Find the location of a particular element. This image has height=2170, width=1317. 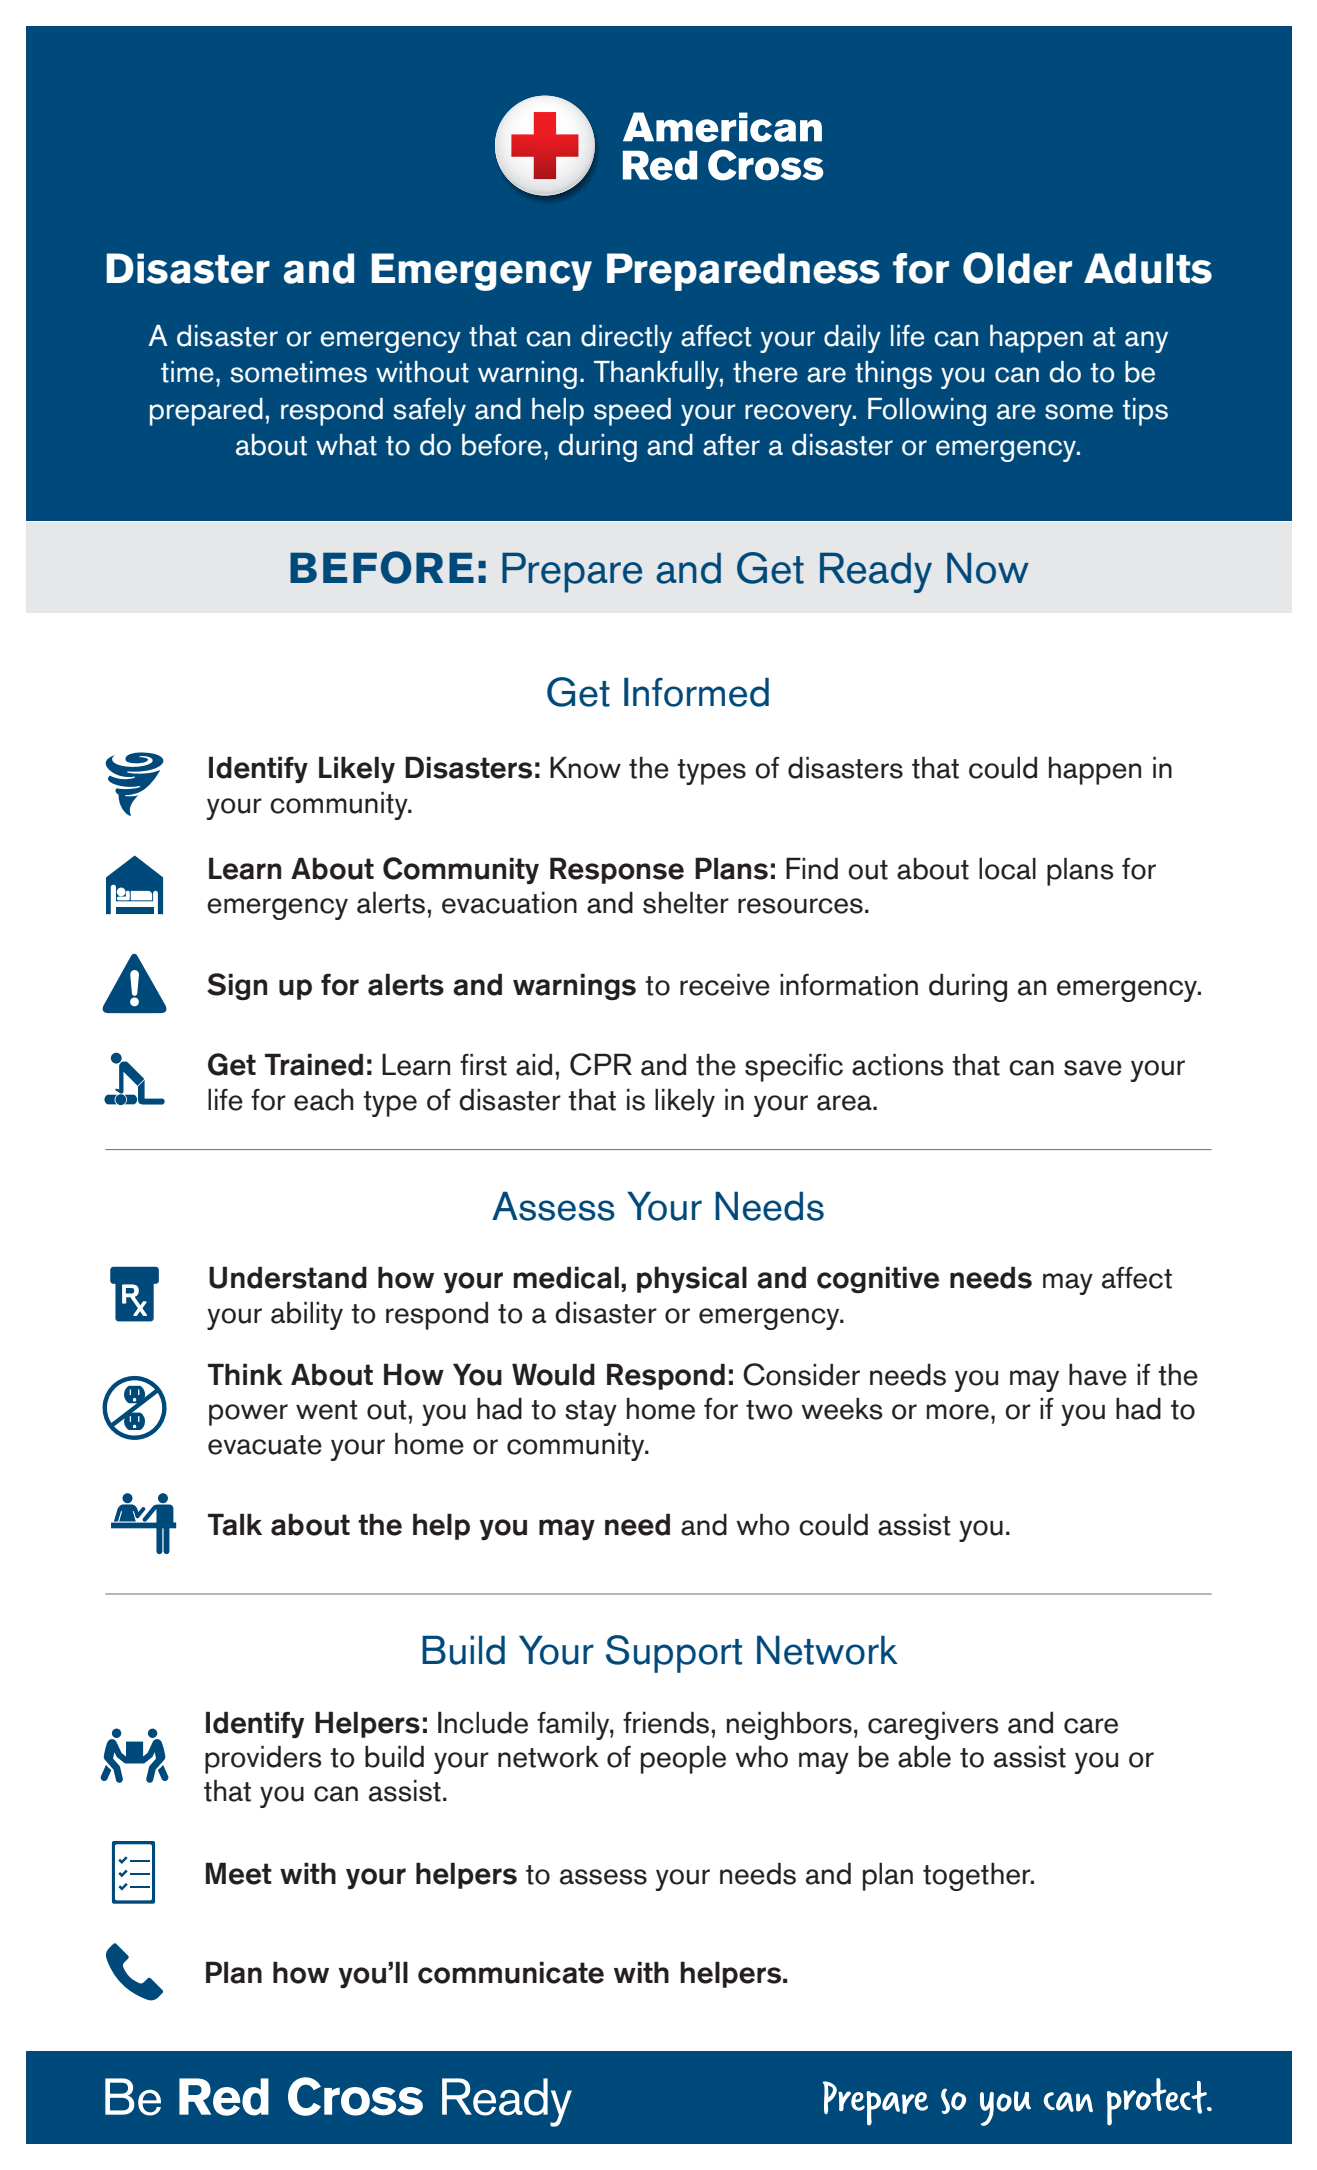

Older is located at coordinates (1017, 268).
